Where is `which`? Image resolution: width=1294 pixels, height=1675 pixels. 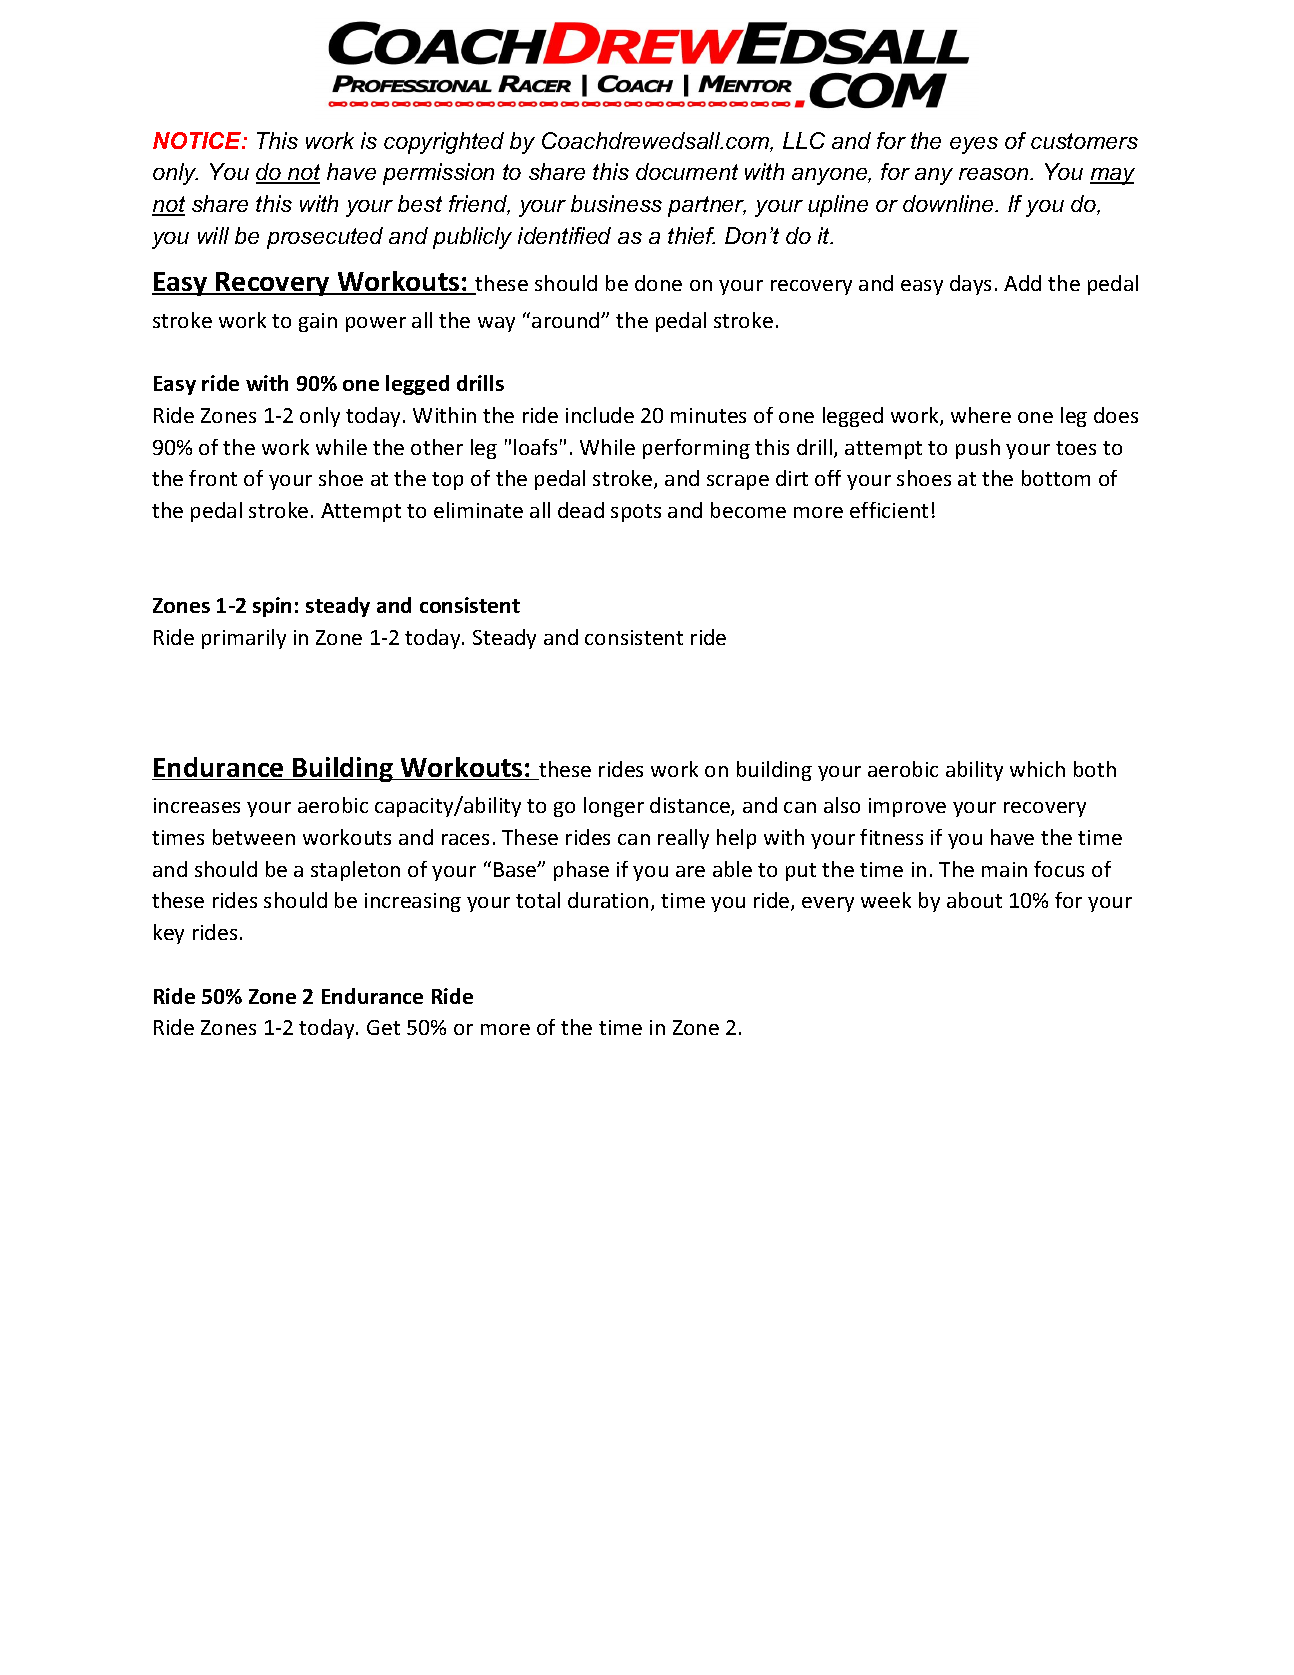 which is located at coordinates (1037, 769).
